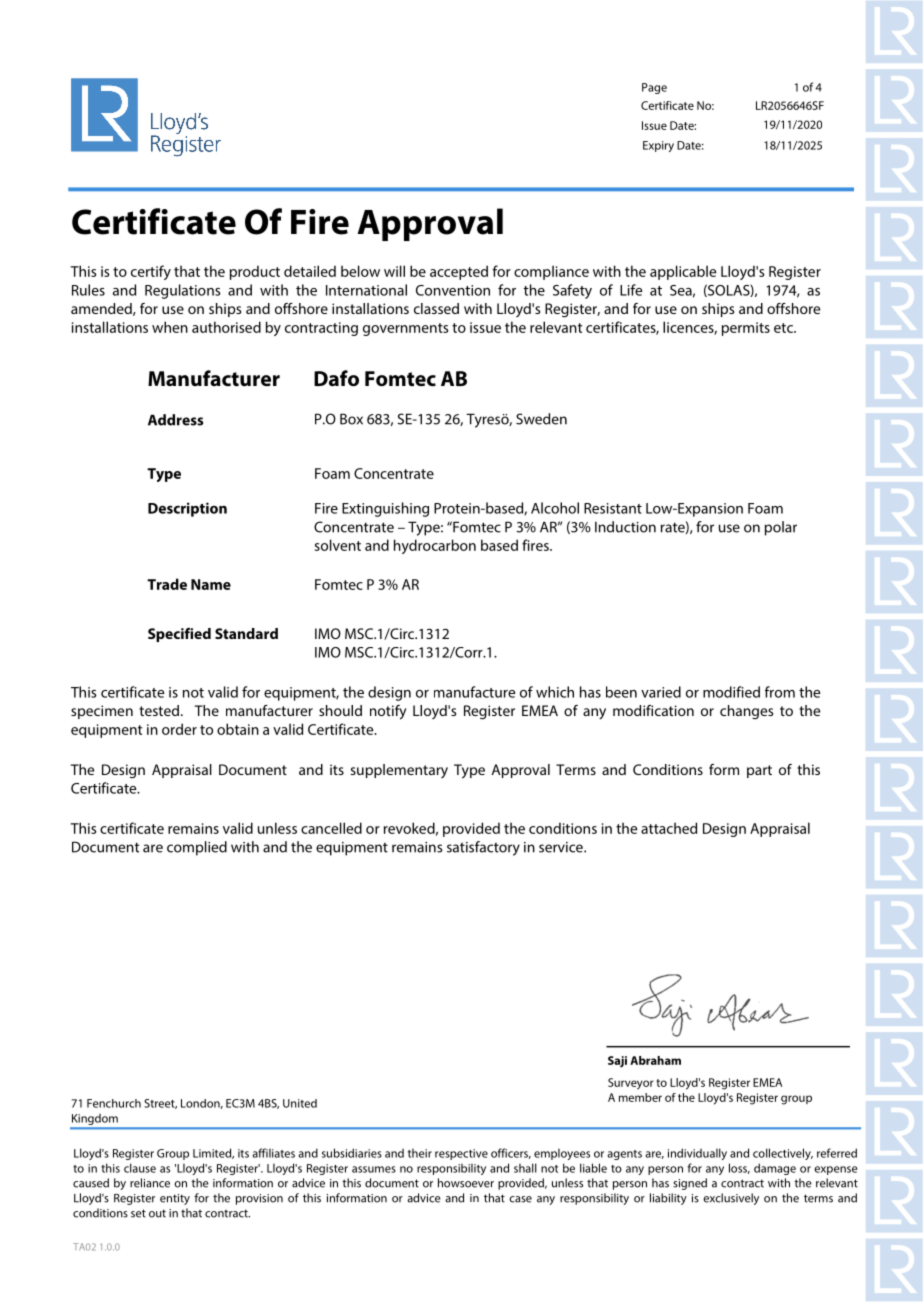 Image resolution: width=924 pixels, height=1308 pixels. I want to click on howsoever, so click(466, 1183).
